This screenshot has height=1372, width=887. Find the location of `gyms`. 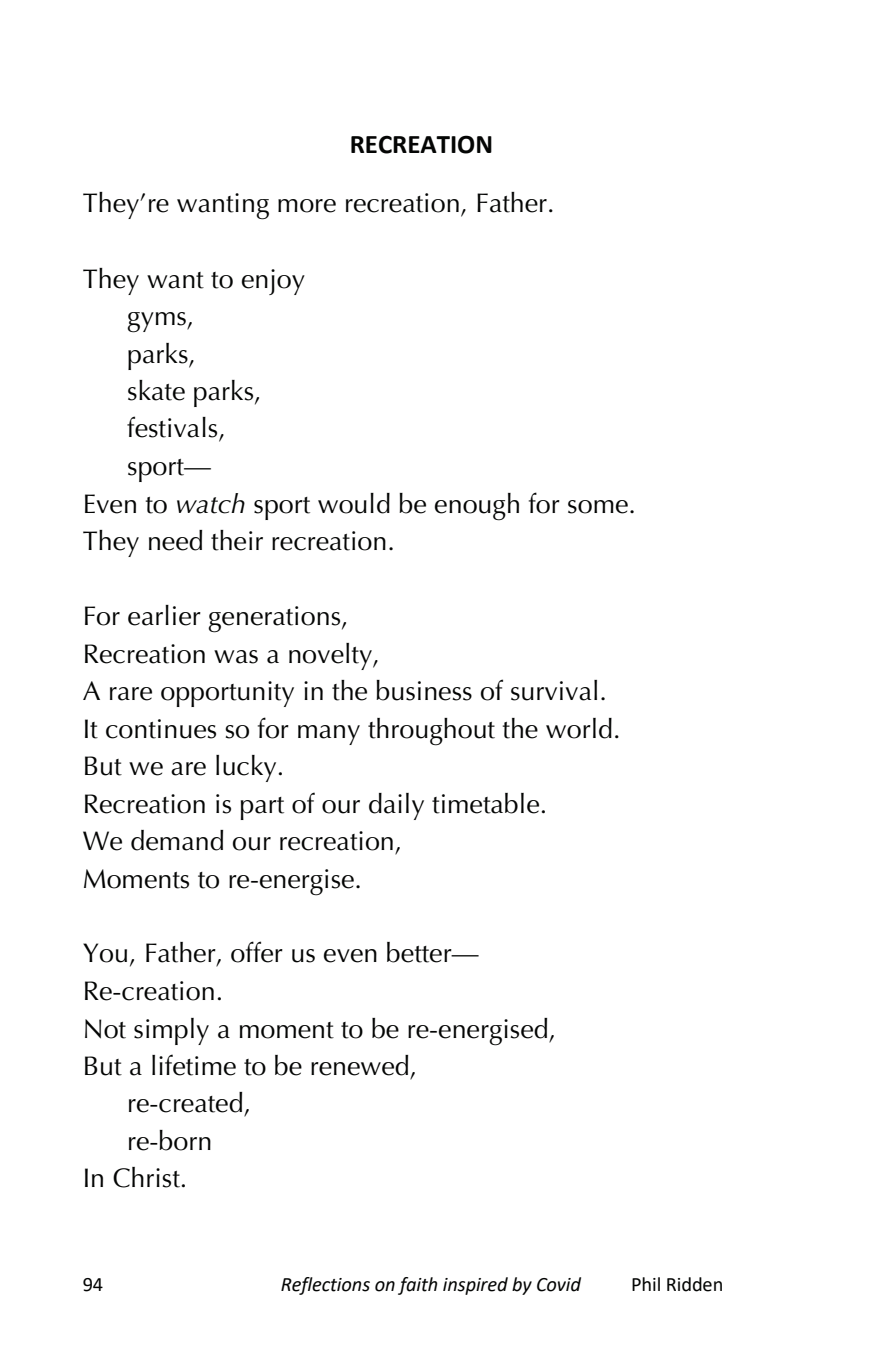

gyms is located at coordinates (157, 322).
